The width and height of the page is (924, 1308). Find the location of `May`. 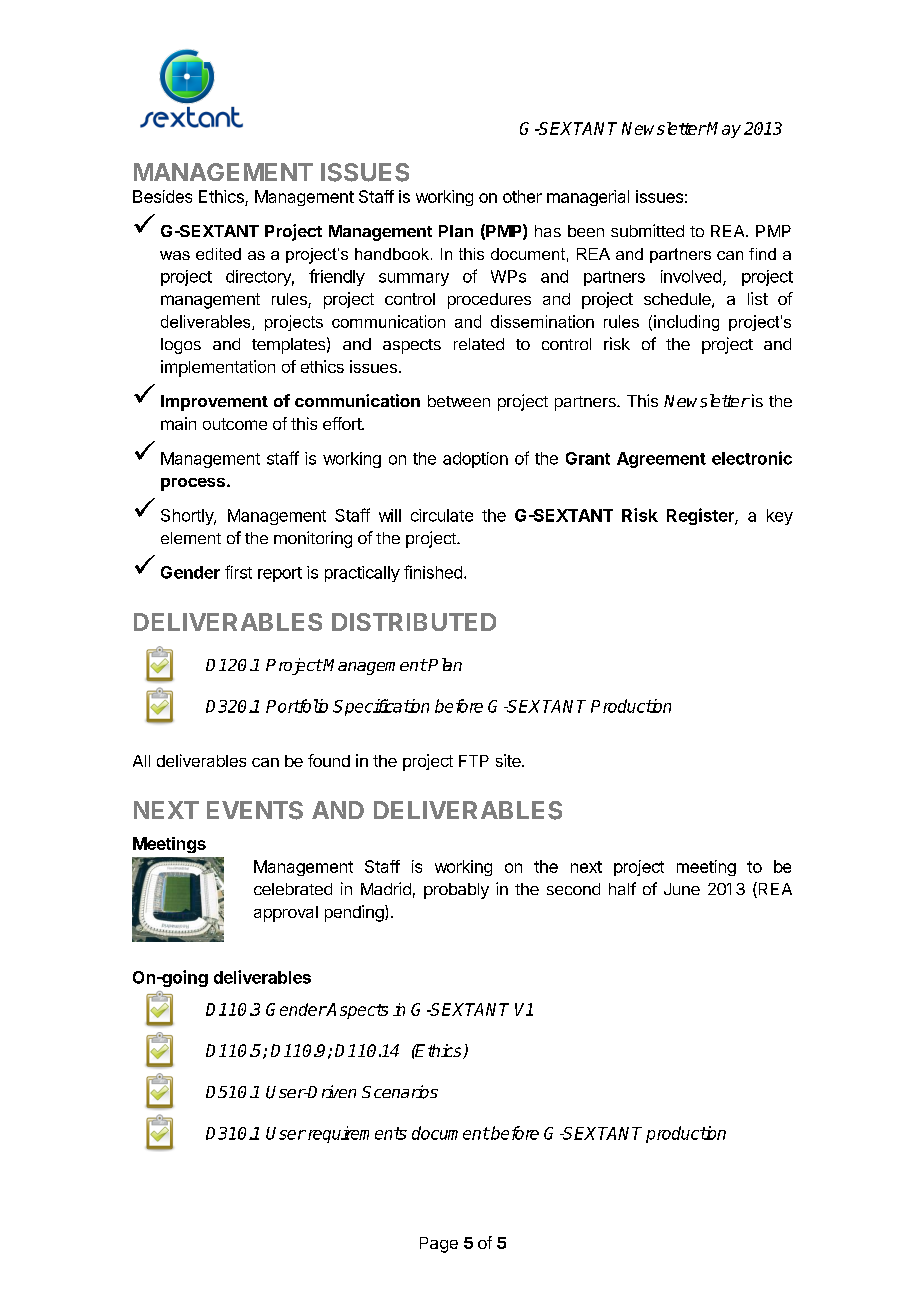

May is located at coordinates (723, 130).
